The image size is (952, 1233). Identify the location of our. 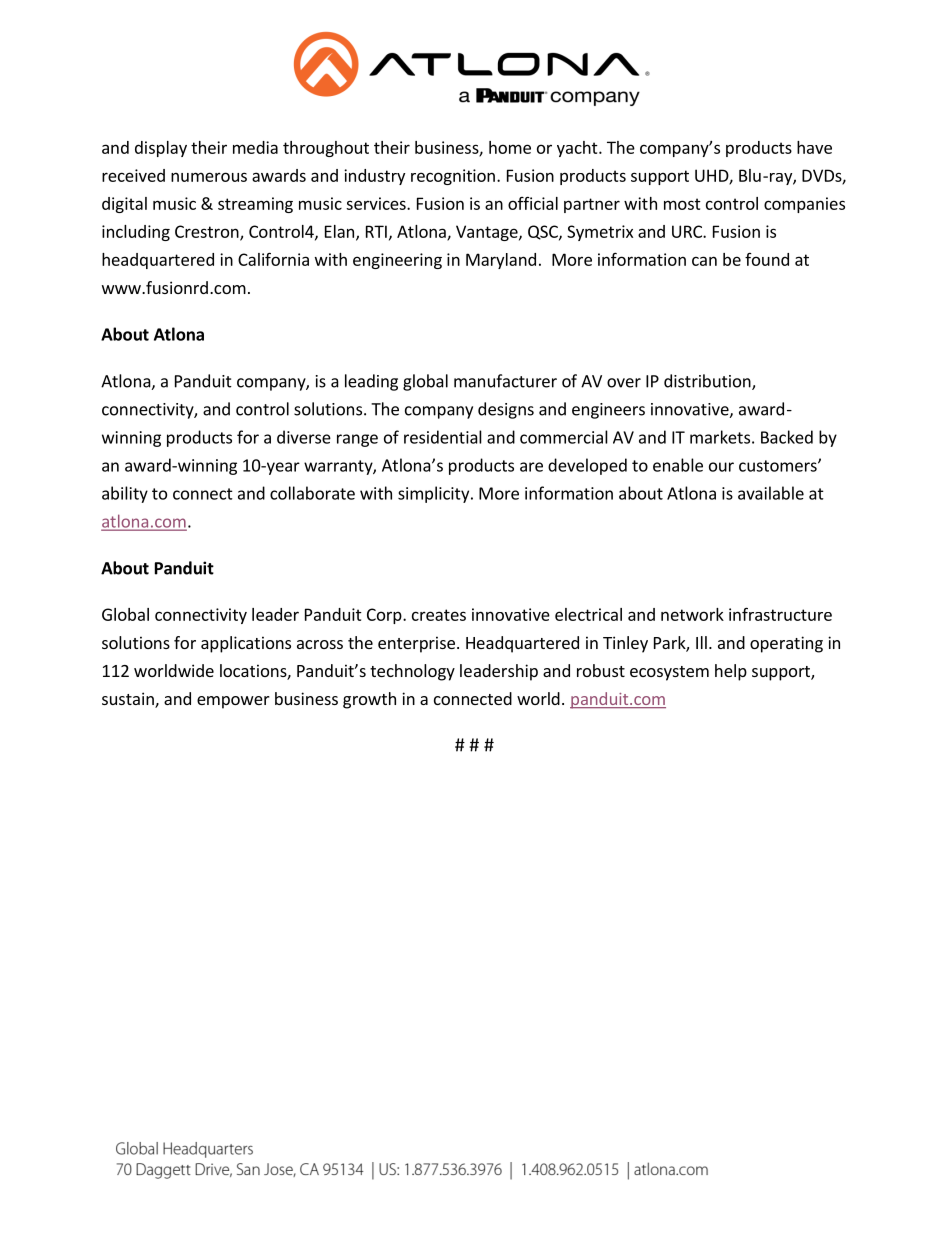
(721, 467).
